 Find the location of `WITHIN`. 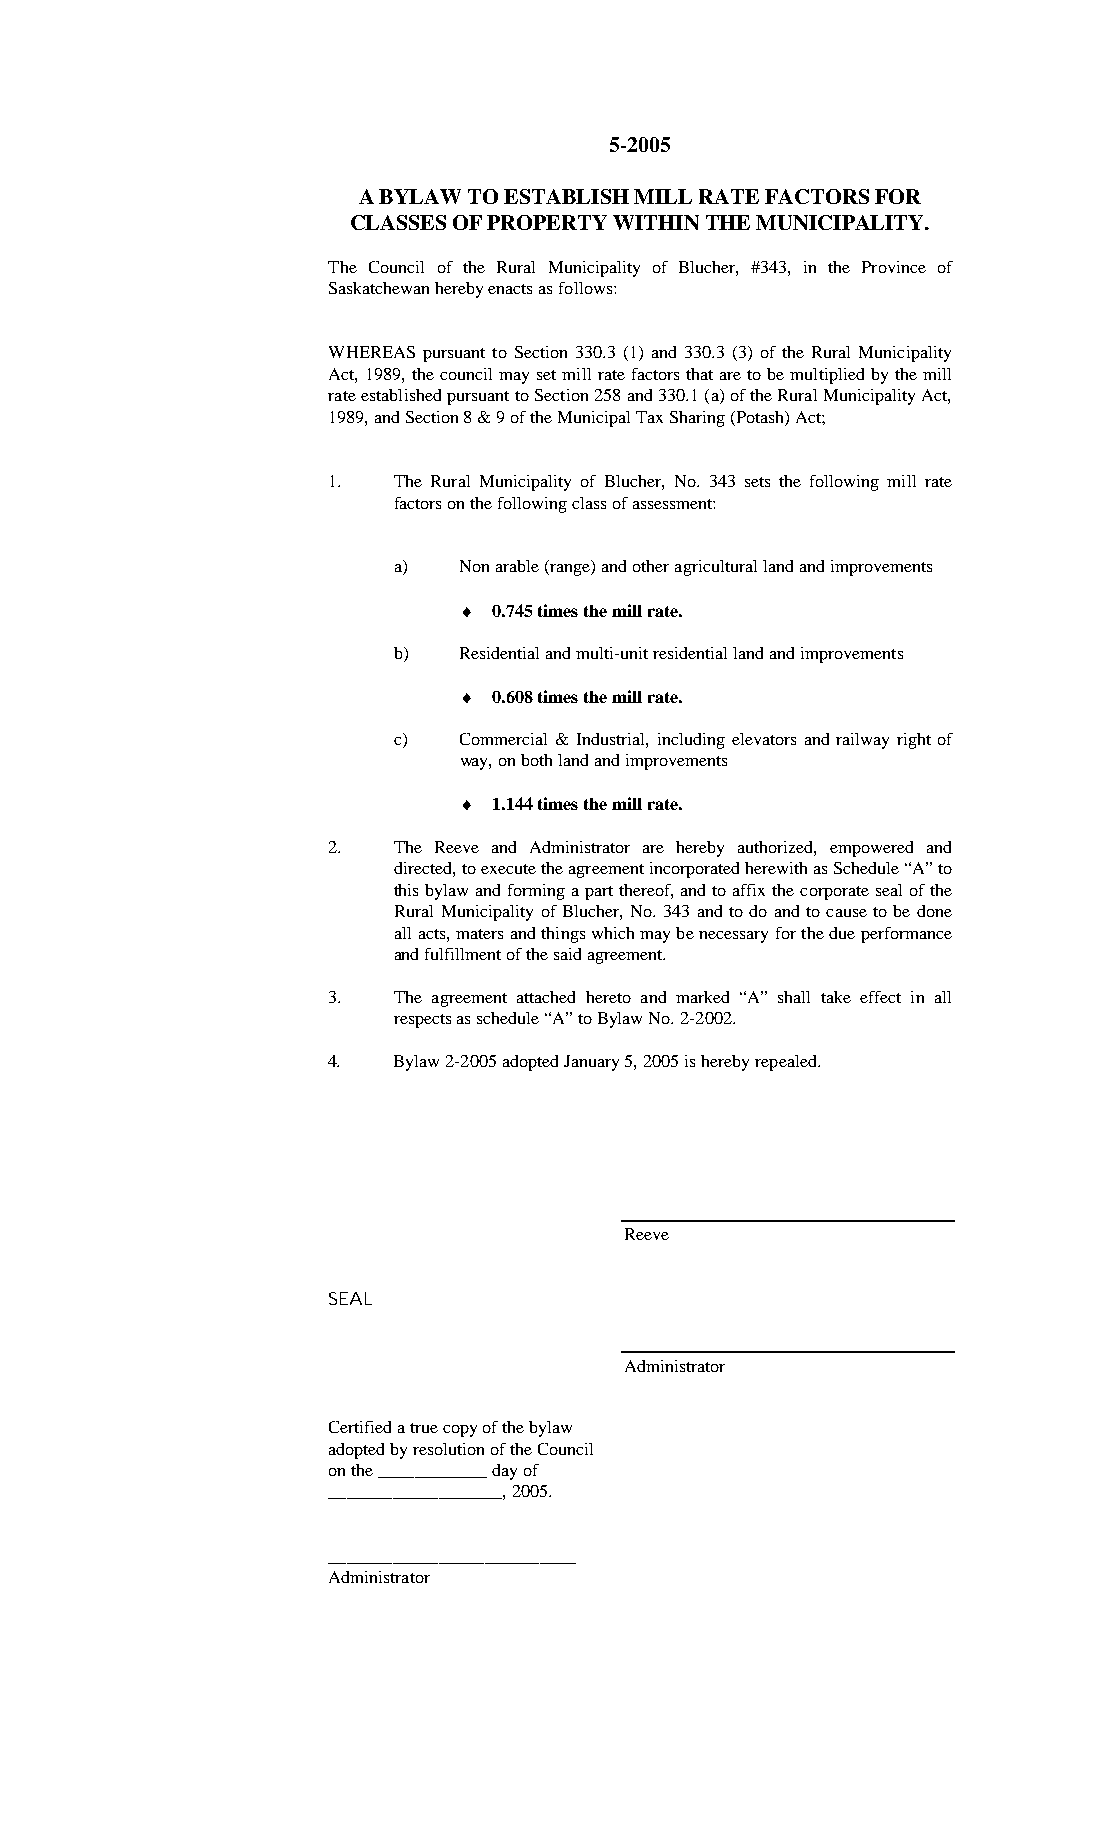

WITHIN is located at coordinates (656, 222).
